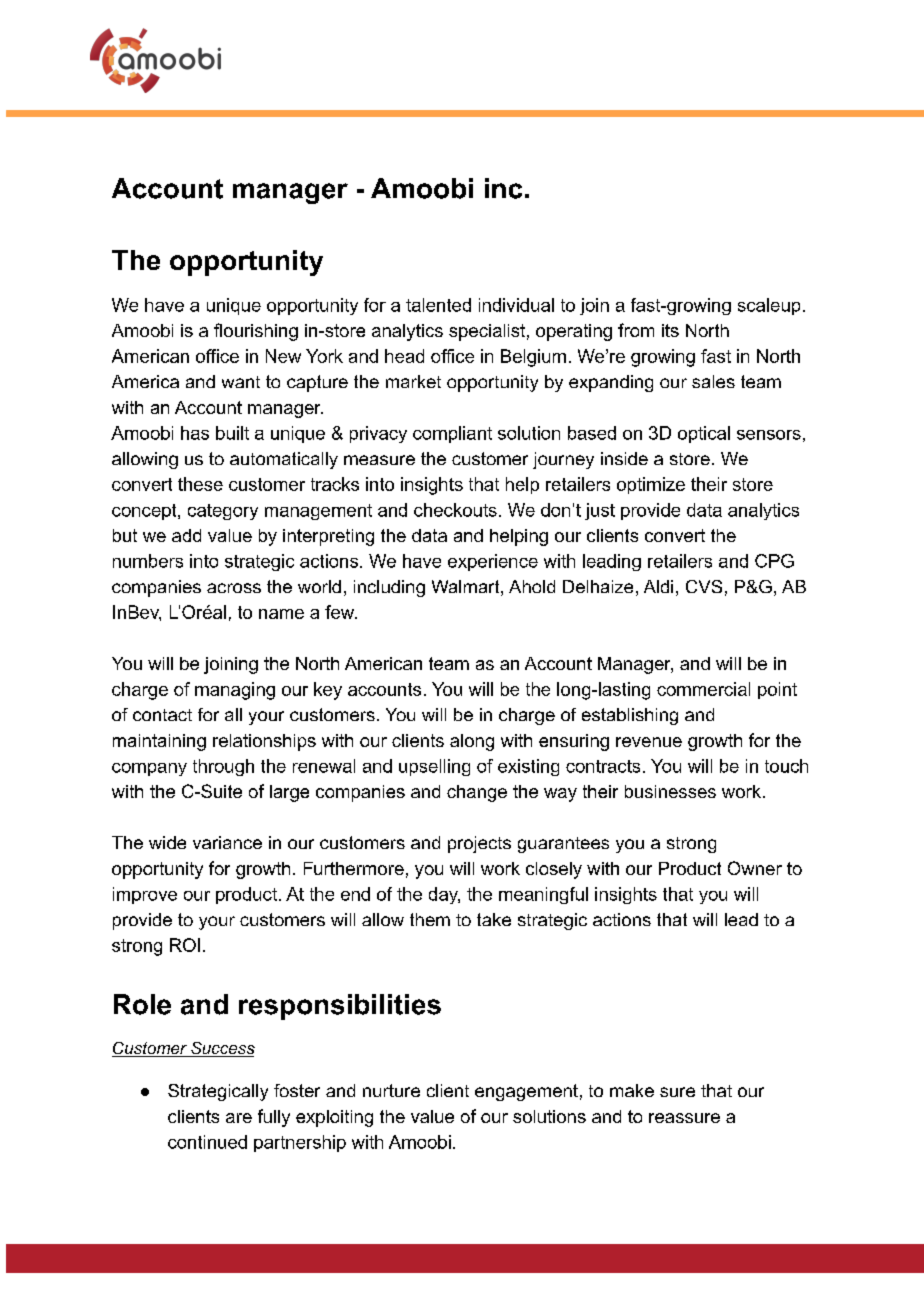 This image has width=924, height=1307. What do you see at coordinates (670, 330) in the image?
I see `its` at bounding box center [670, 330].
